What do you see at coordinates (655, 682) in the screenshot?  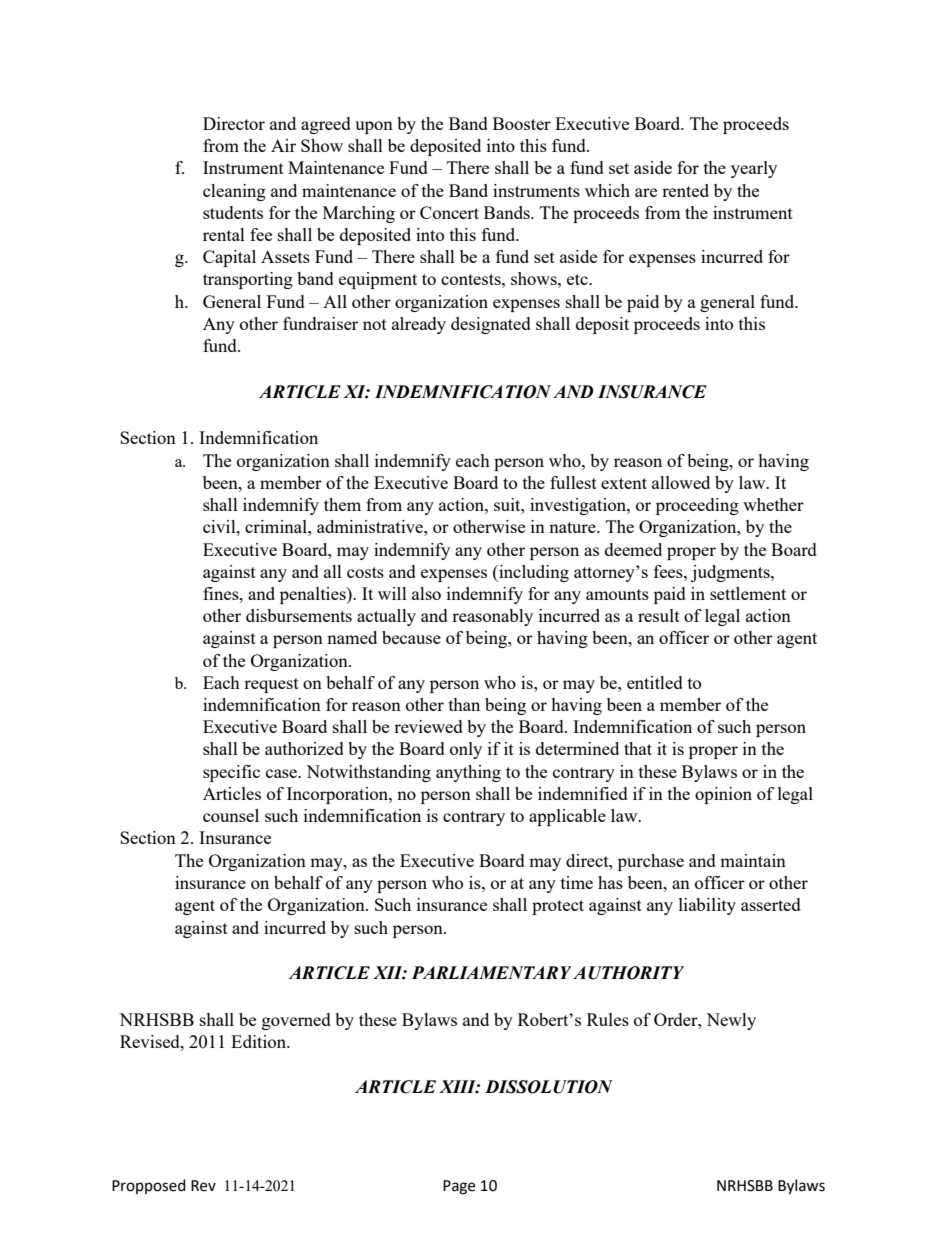 I see `entitled` at bounding box center [655, 682].
